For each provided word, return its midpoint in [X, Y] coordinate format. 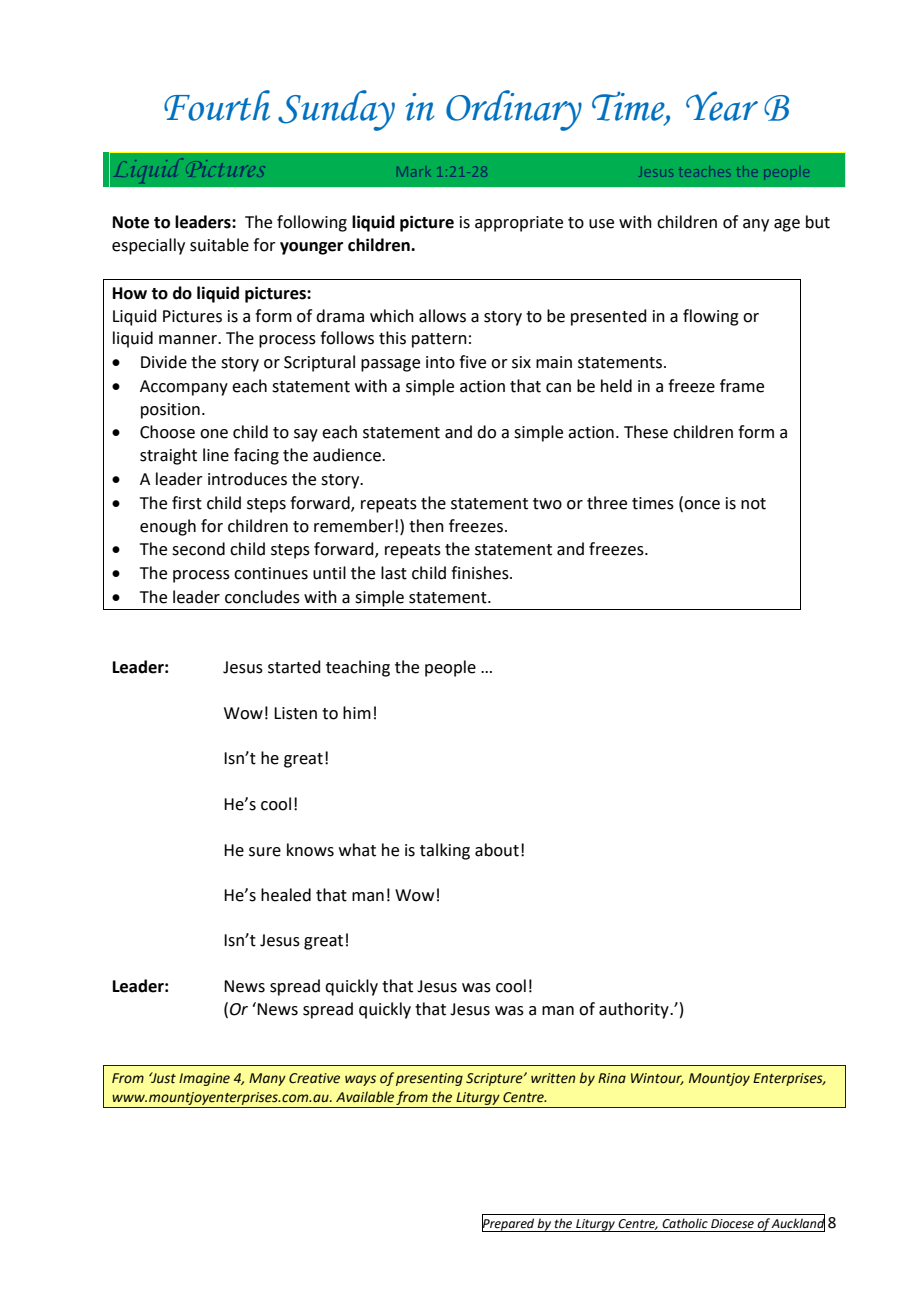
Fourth [217, 105]
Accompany [184, 388]
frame [742, 386]
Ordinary [514, 110]
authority [635, 1010]
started [294, 667]
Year [722, 106]
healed [286, 895]
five [472, 362]
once [701, 504]
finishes [481, 573]
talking [445, 851]
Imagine [204, 1079]
